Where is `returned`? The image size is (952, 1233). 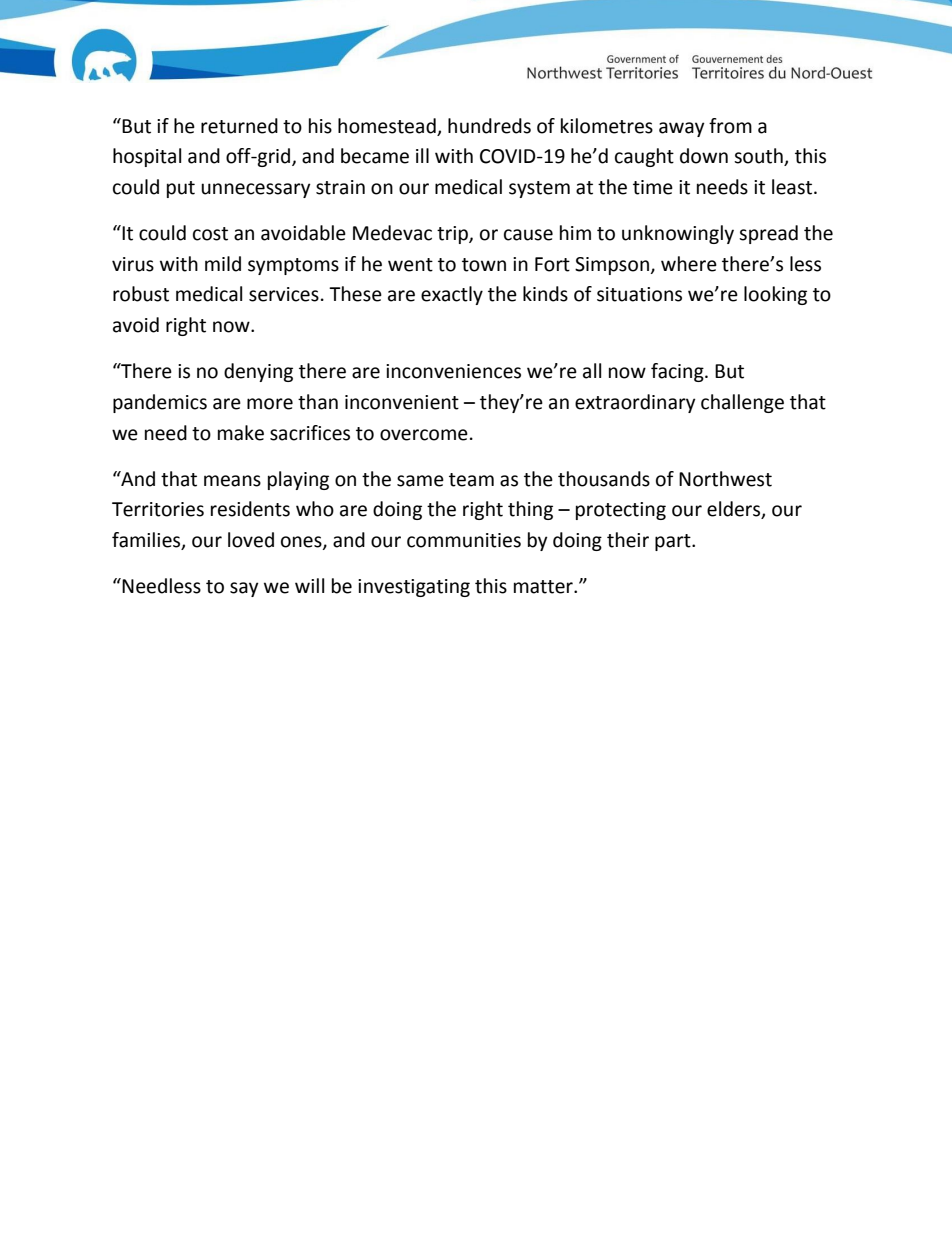
returned is located at coordinates (239, 126).
